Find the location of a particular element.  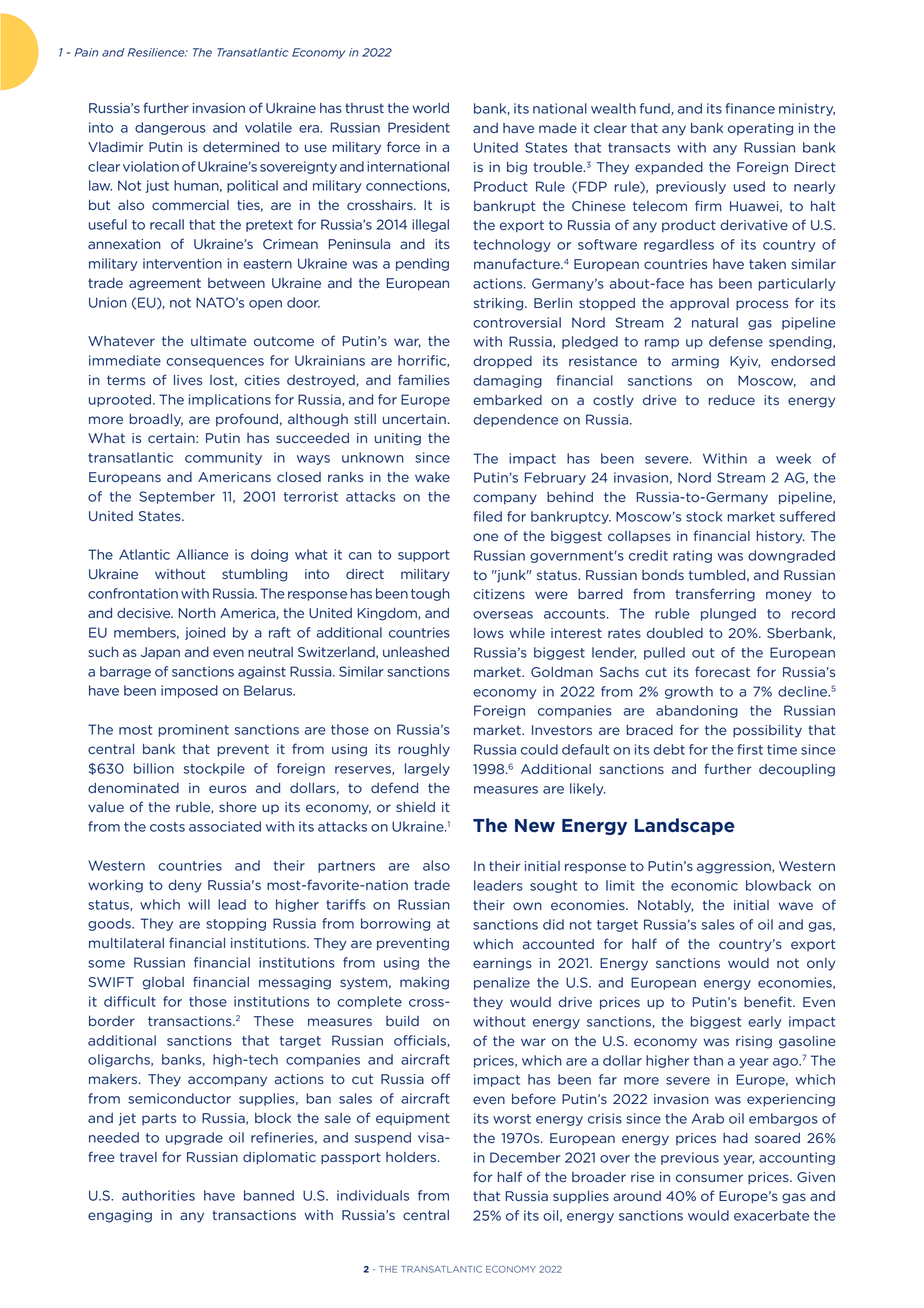

borrowing is located at coordinates (395, 924).
